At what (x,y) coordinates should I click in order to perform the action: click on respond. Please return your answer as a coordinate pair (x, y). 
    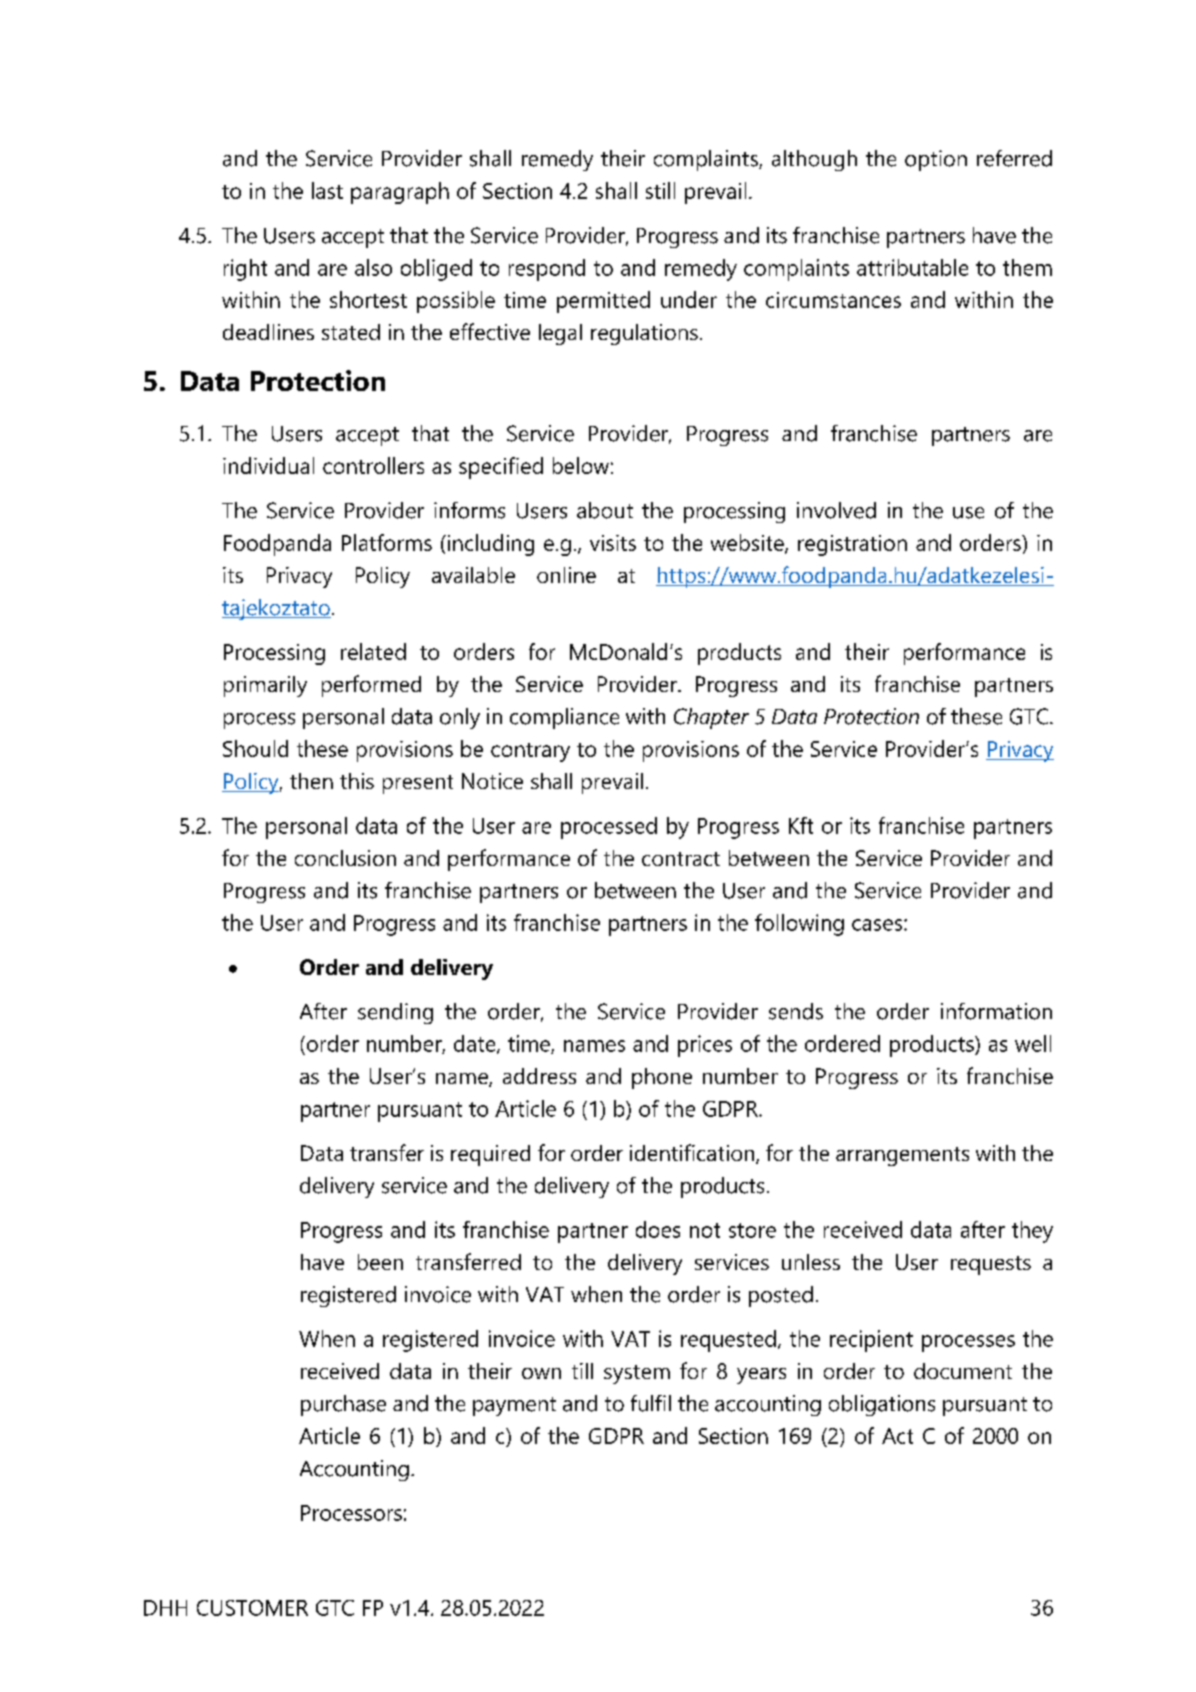
    Looking at the image, I should click on (547, 270).
